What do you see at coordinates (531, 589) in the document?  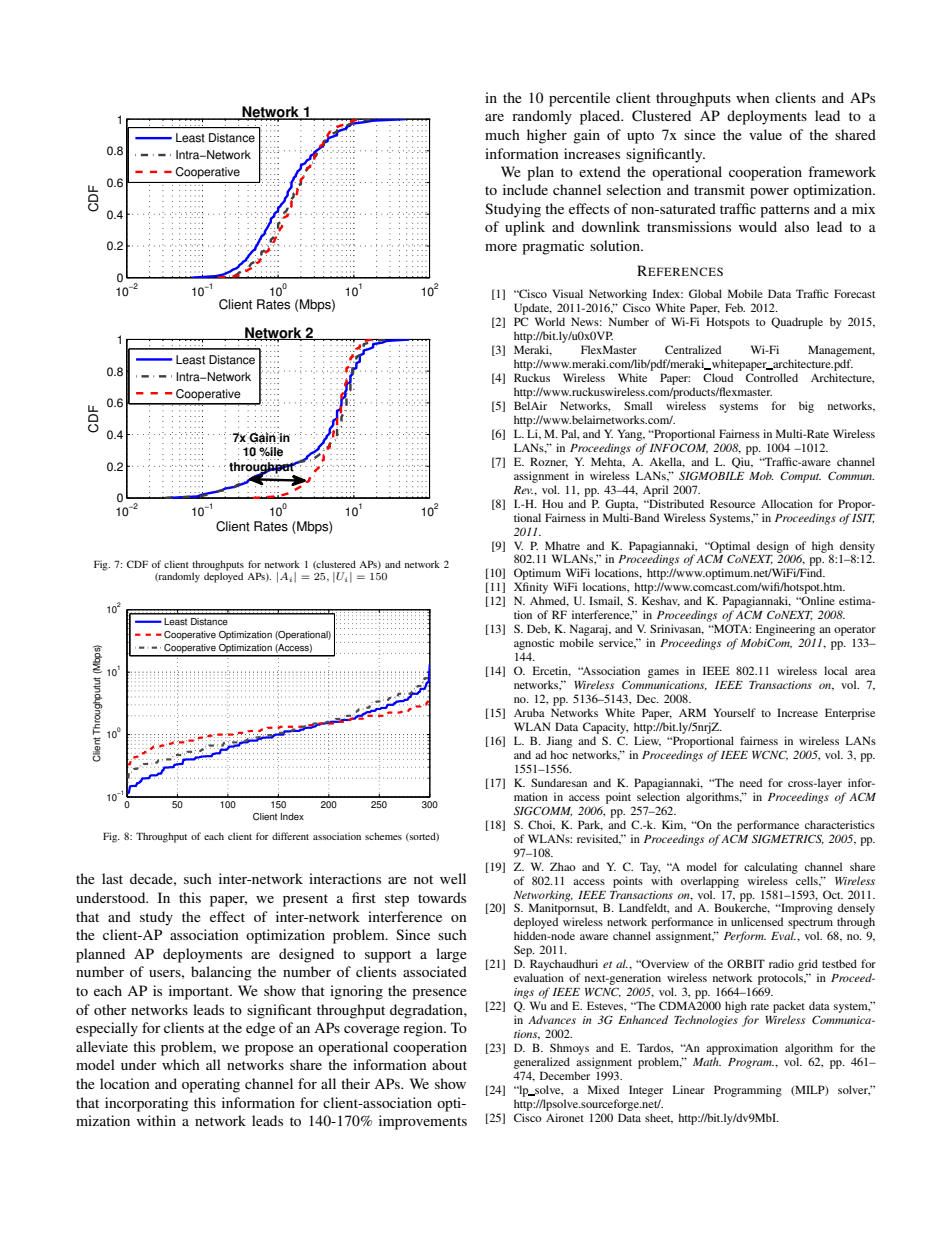 I see `Xfinity` at bounding box center [531, 589].
